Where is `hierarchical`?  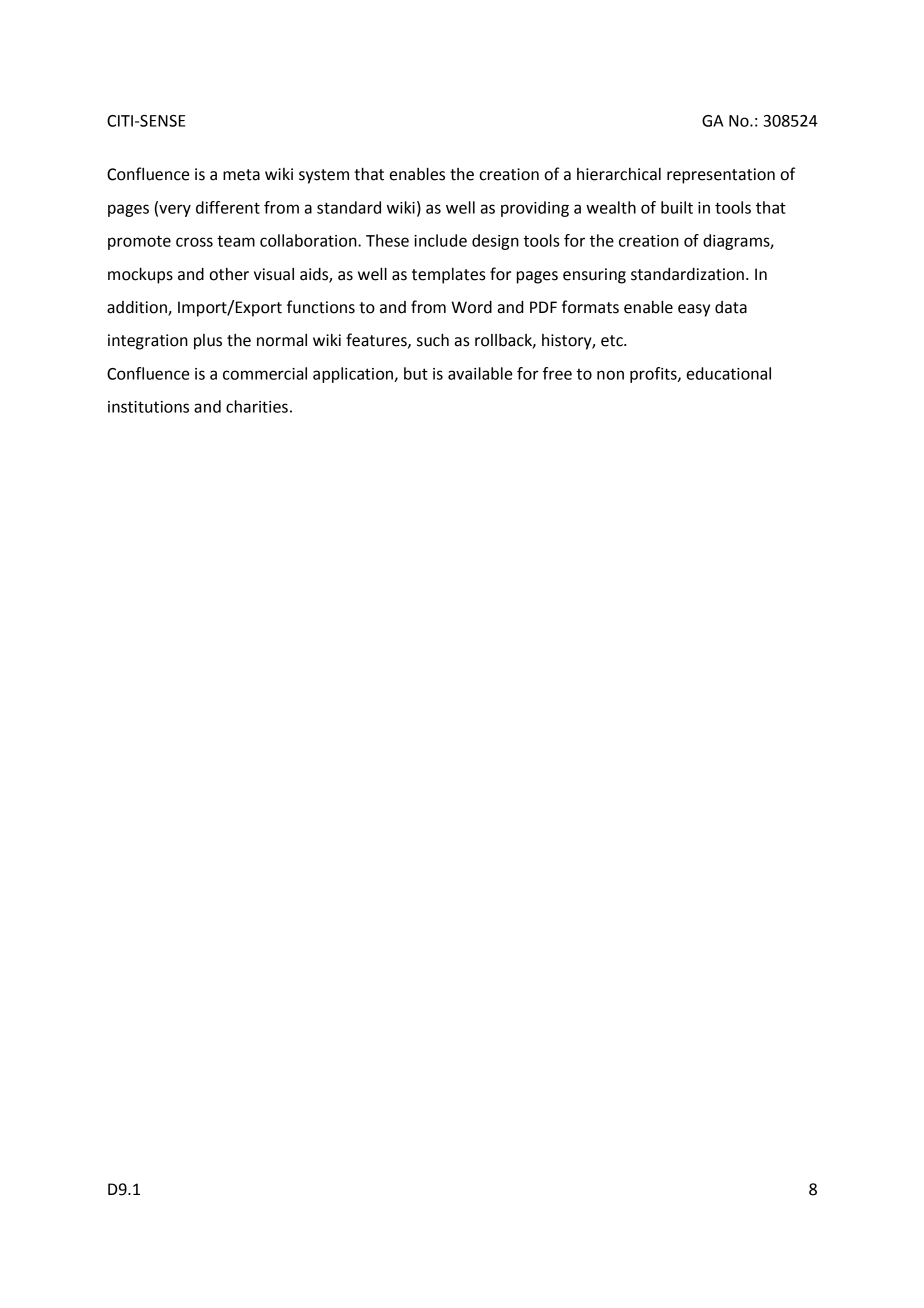 hierarchical is located at coordinates (619, 174).
